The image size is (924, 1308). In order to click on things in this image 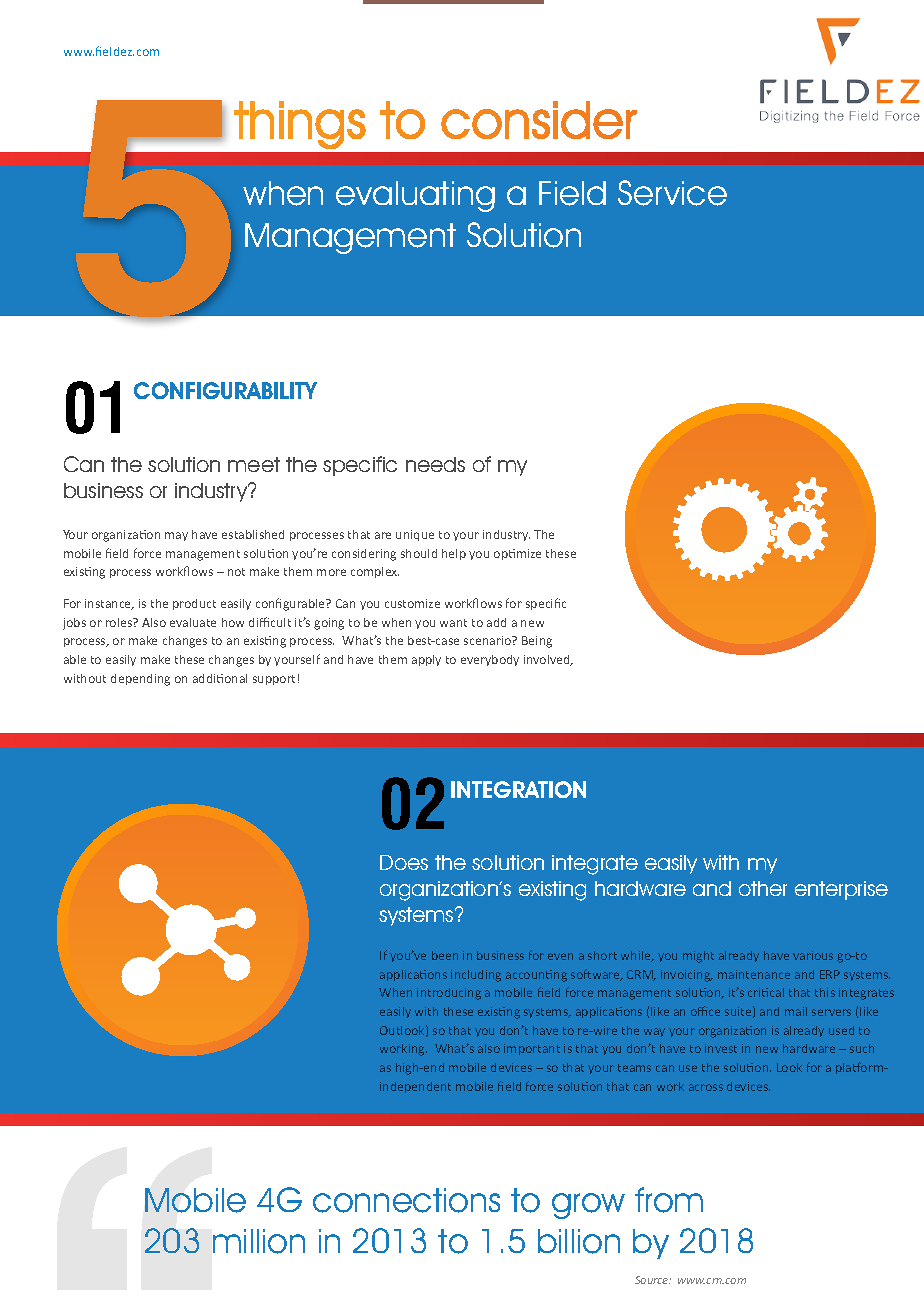, I will do `click(300, 125)`.
